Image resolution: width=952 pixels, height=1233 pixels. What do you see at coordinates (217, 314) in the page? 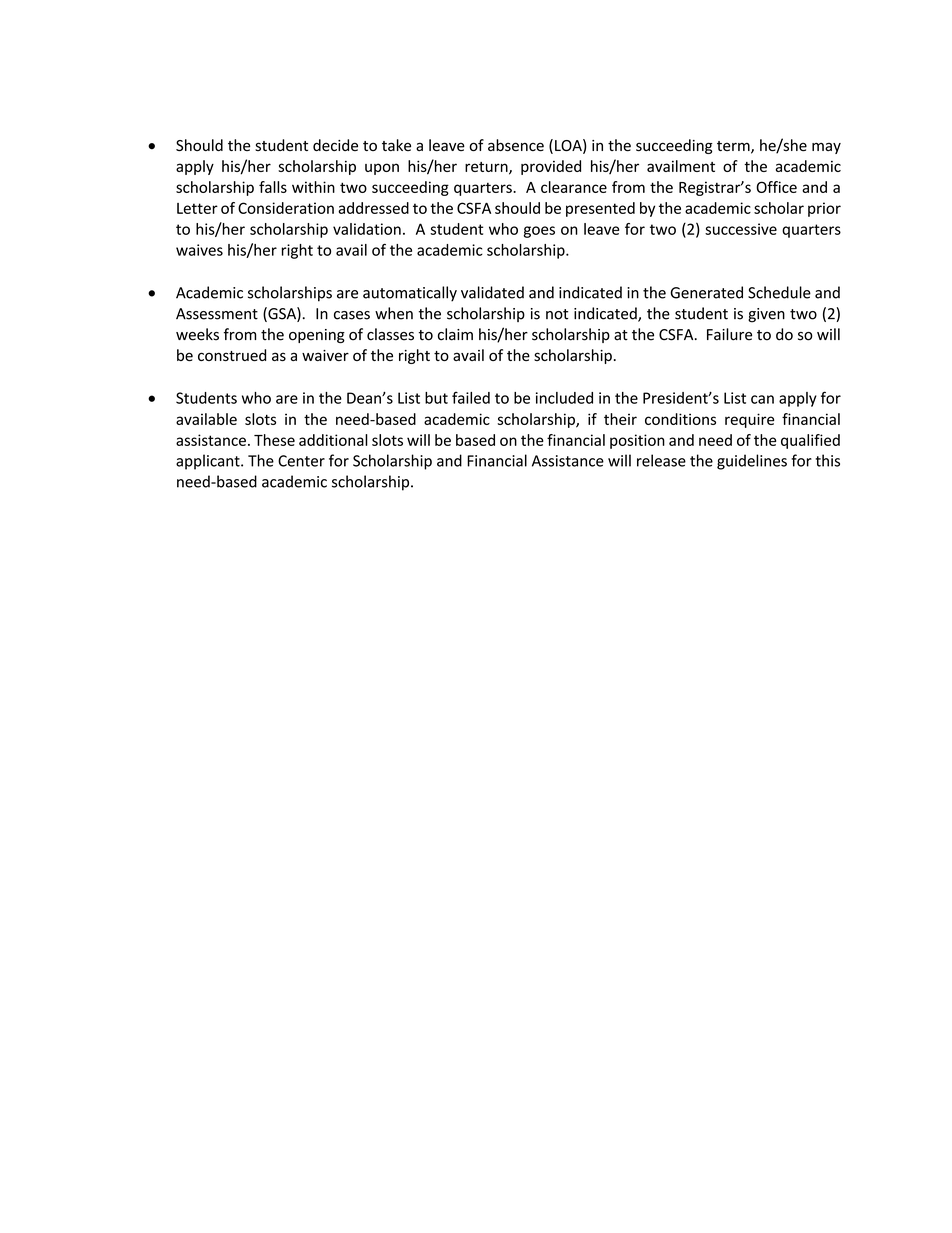
I see `Assessment` at bounding box center [217, 314].
